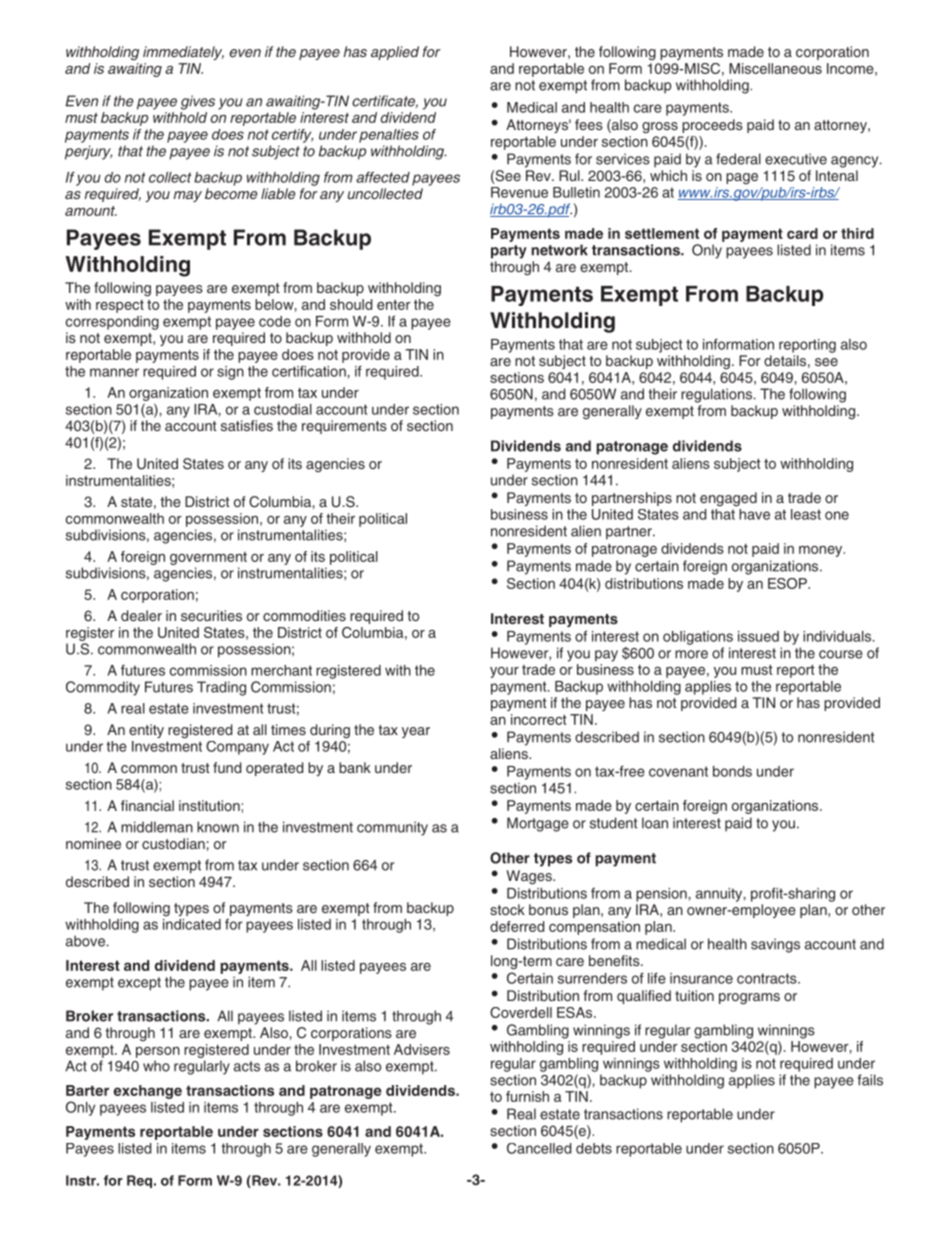  Describe the element at coordinates (788, 583) in the screenshot. I see `ESOP` at that location.
